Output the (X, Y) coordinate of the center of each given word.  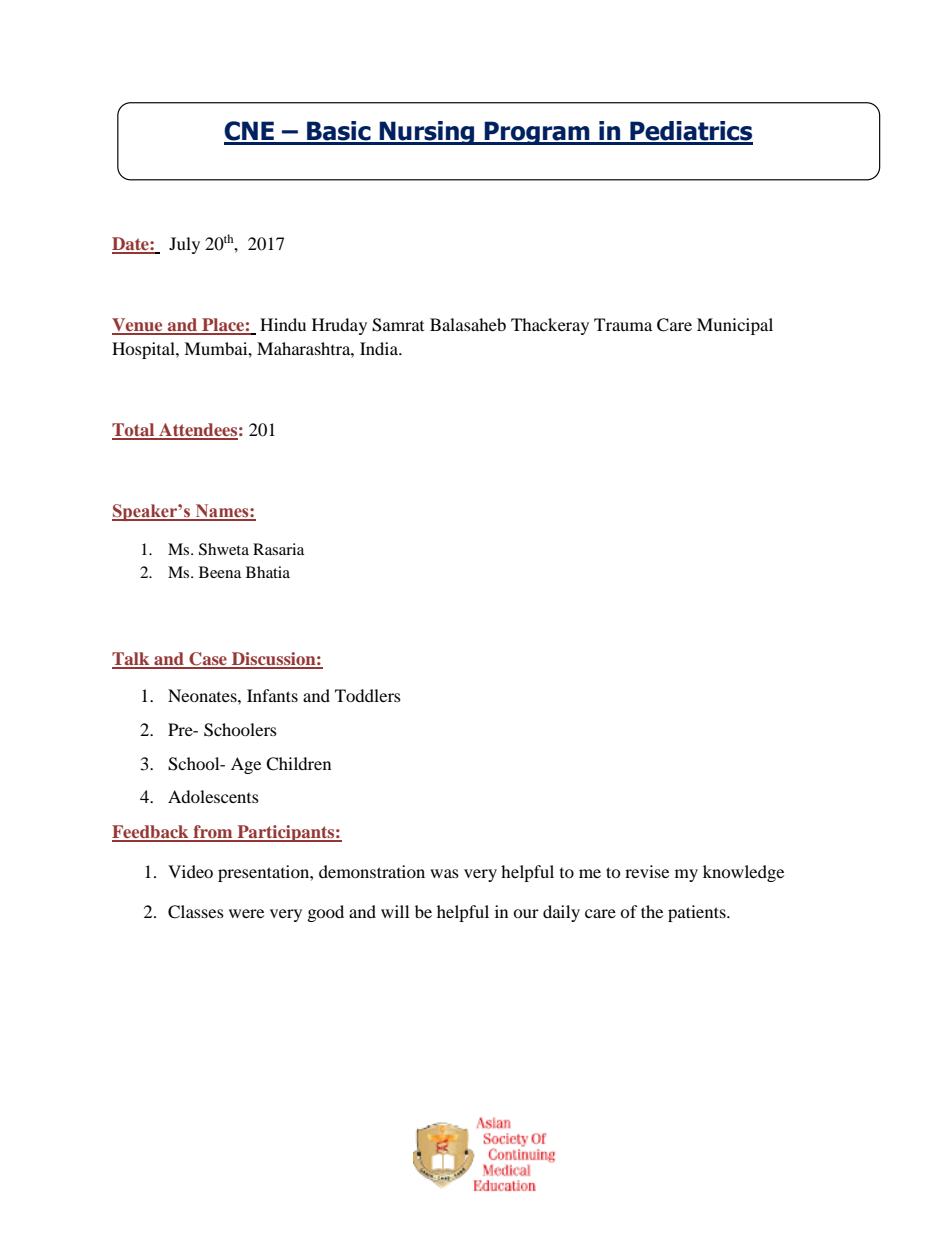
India (380, 348)
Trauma (623, 324)
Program (537, 133)
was (444, 873)
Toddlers (368, 695)
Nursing (427, 133)
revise (647, 871)
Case (208, 660)
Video (190, 871)
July (184, 245)
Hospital (144, 350)
